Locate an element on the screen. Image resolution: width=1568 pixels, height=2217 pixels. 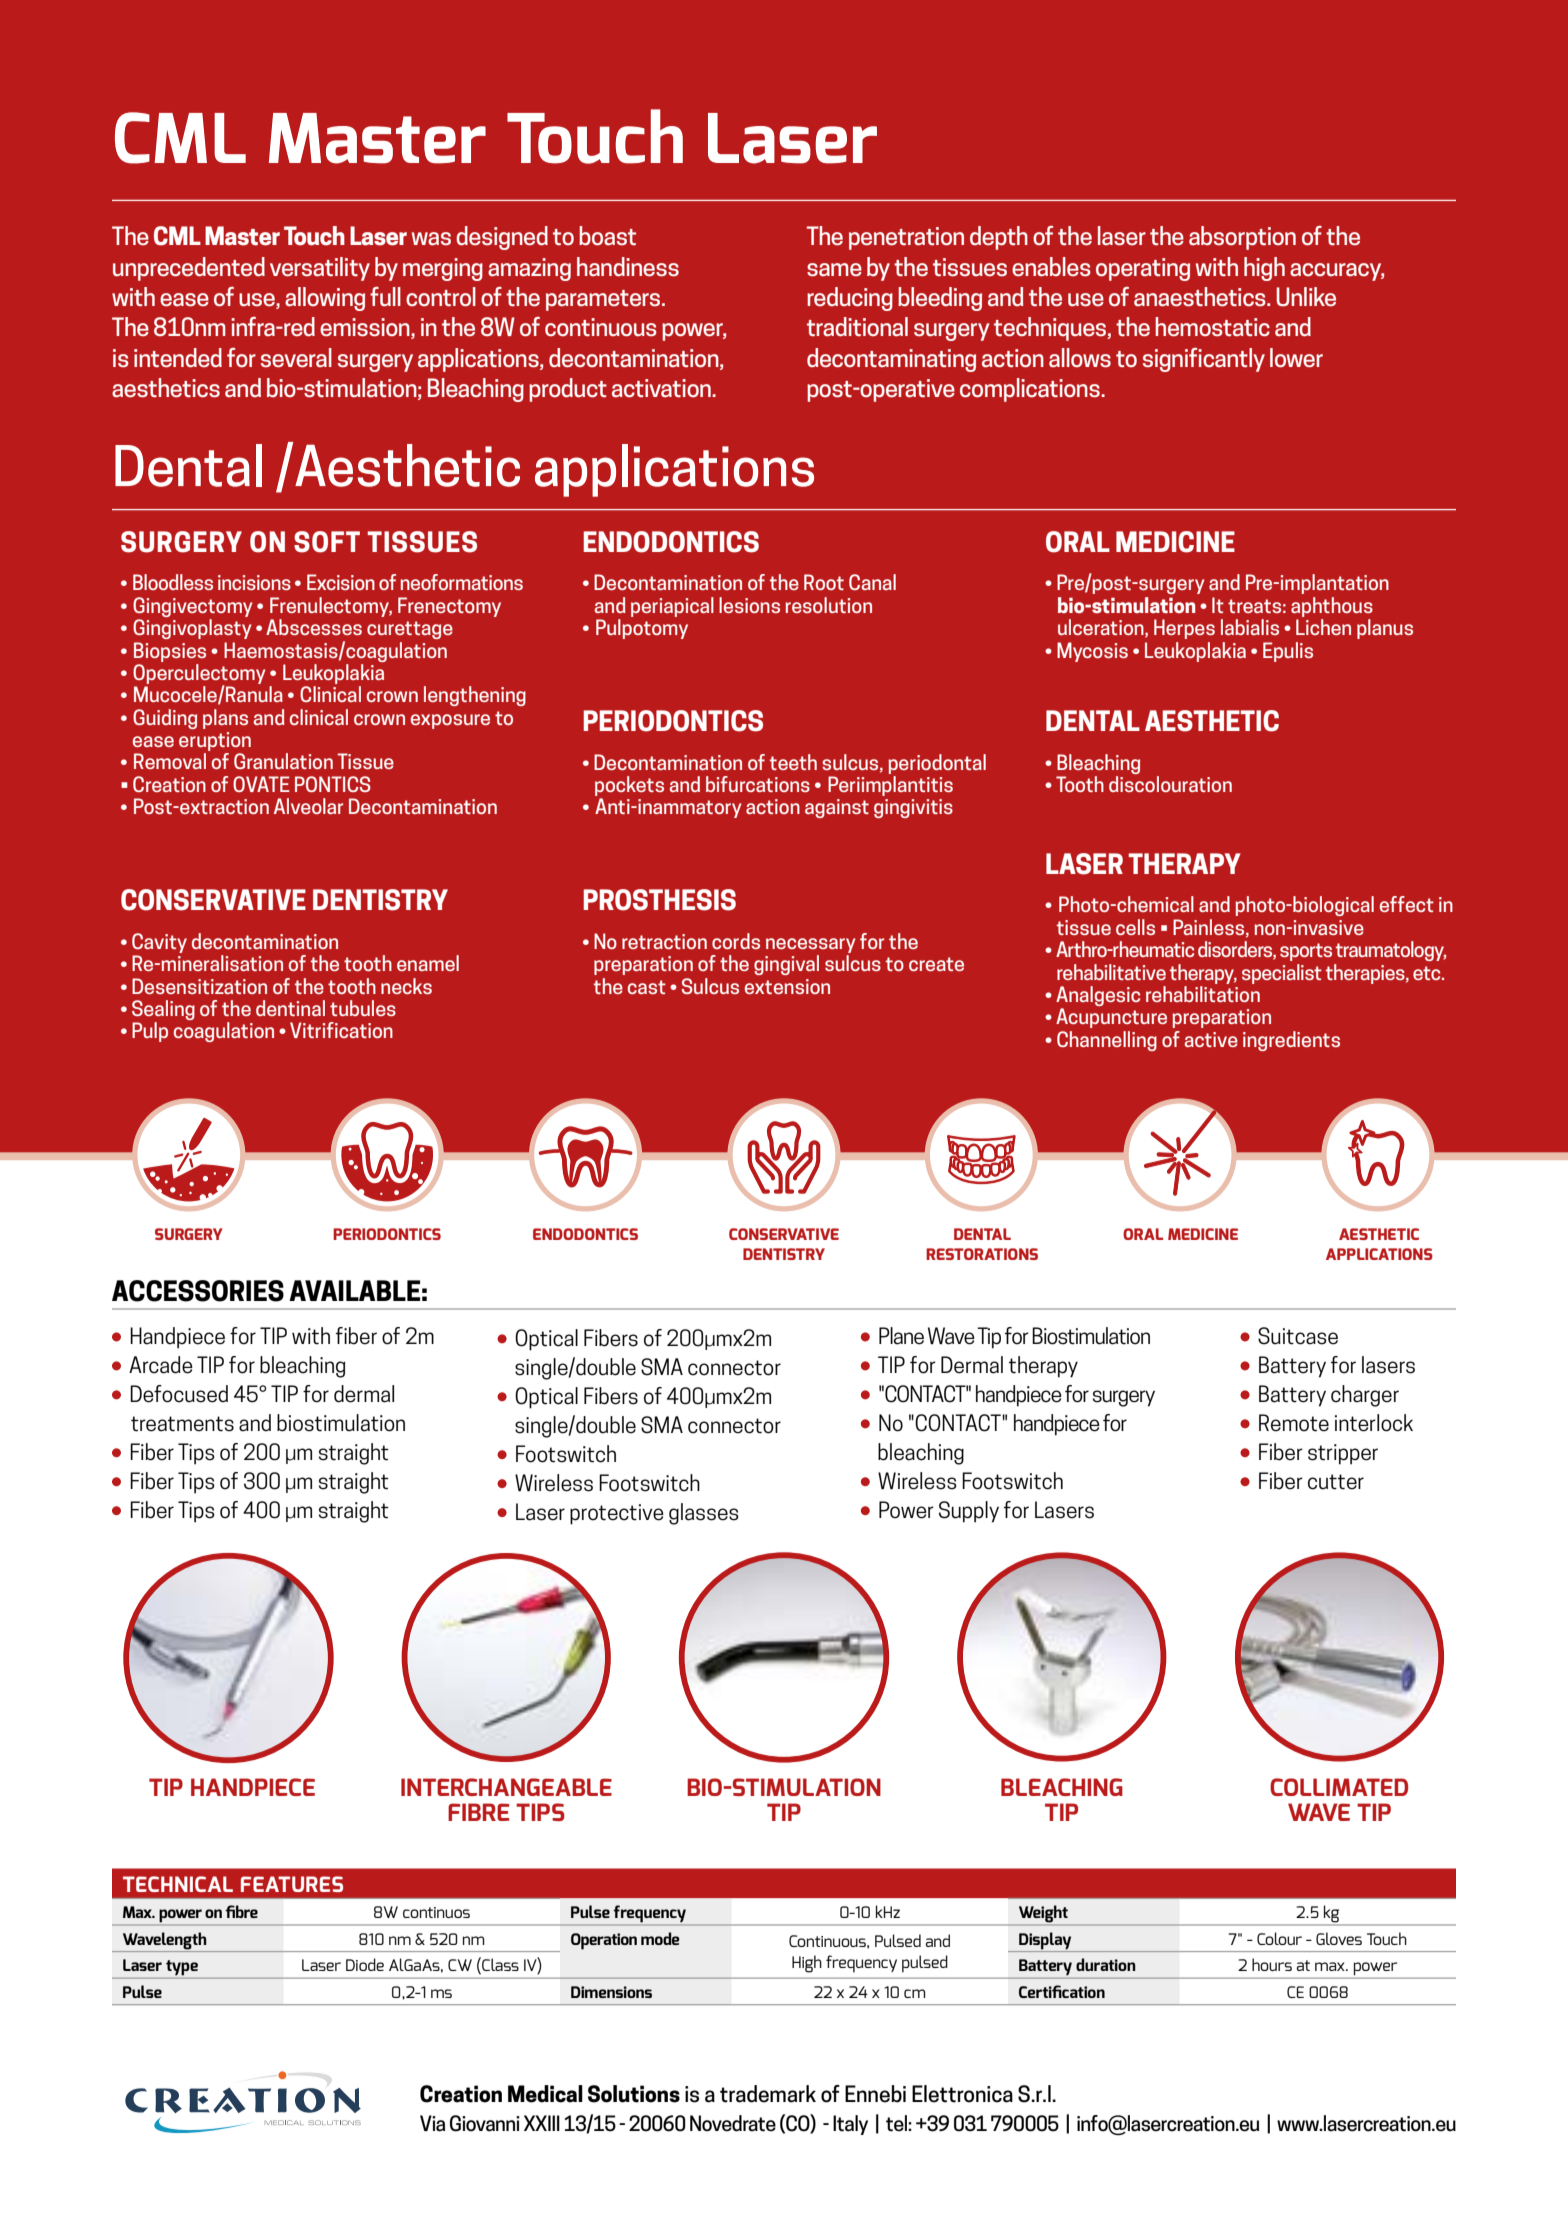
COLLIMATED is located at coordinates (1339, 1787).
